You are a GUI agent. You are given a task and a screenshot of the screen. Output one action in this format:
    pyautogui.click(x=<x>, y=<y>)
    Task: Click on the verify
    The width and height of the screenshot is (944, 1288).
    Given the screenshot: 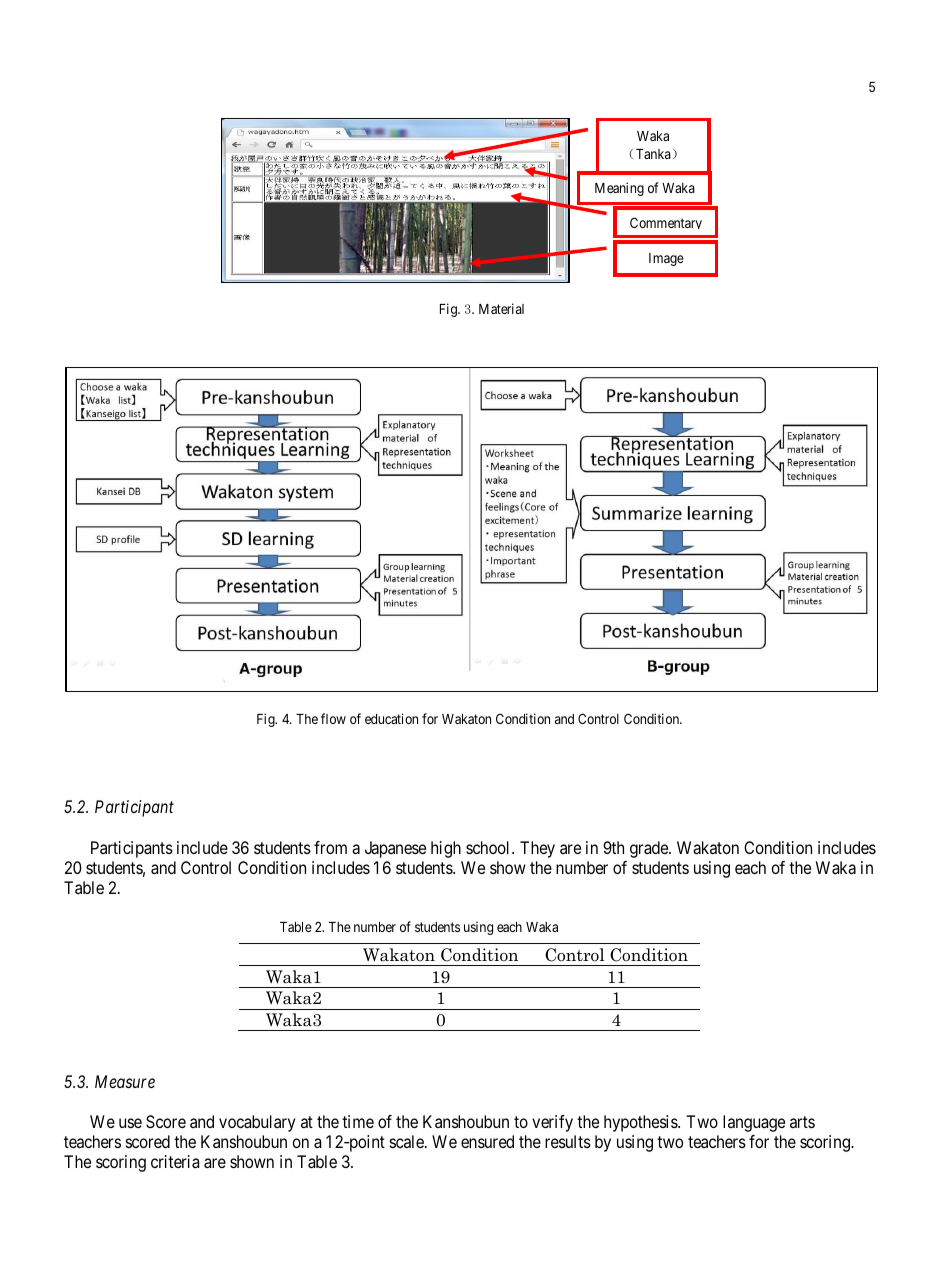 What is the action you would take?
    pyautogui.click(x=552, y=1123)
